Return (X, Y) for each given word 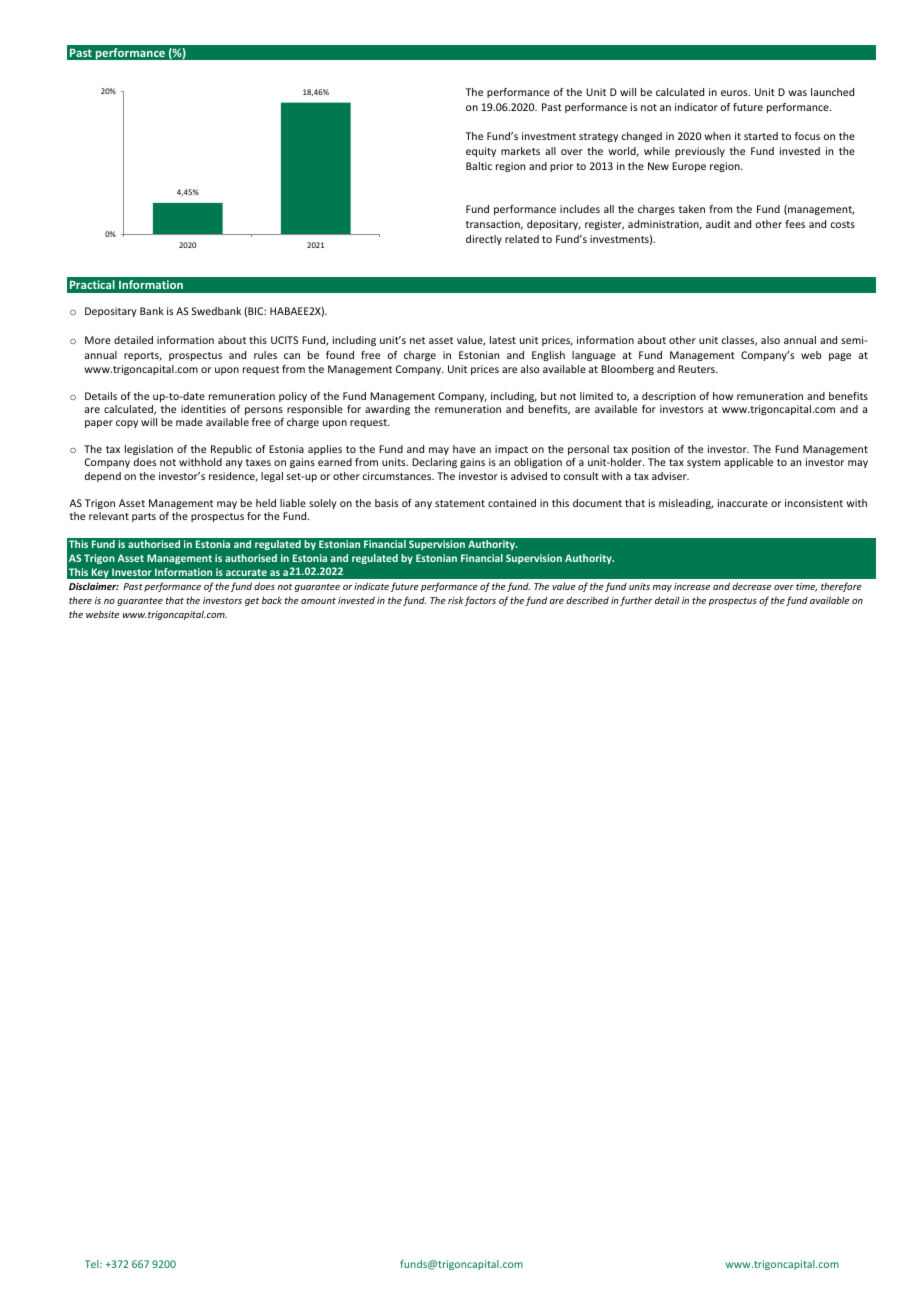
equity (481, 152)
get (252, 601)
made (189, 422)
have (464, 449)
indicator (696, 107)
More (98, 340)
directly (484, 240)
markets (520, 151)
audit (718, 224)
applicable (748, 463)
